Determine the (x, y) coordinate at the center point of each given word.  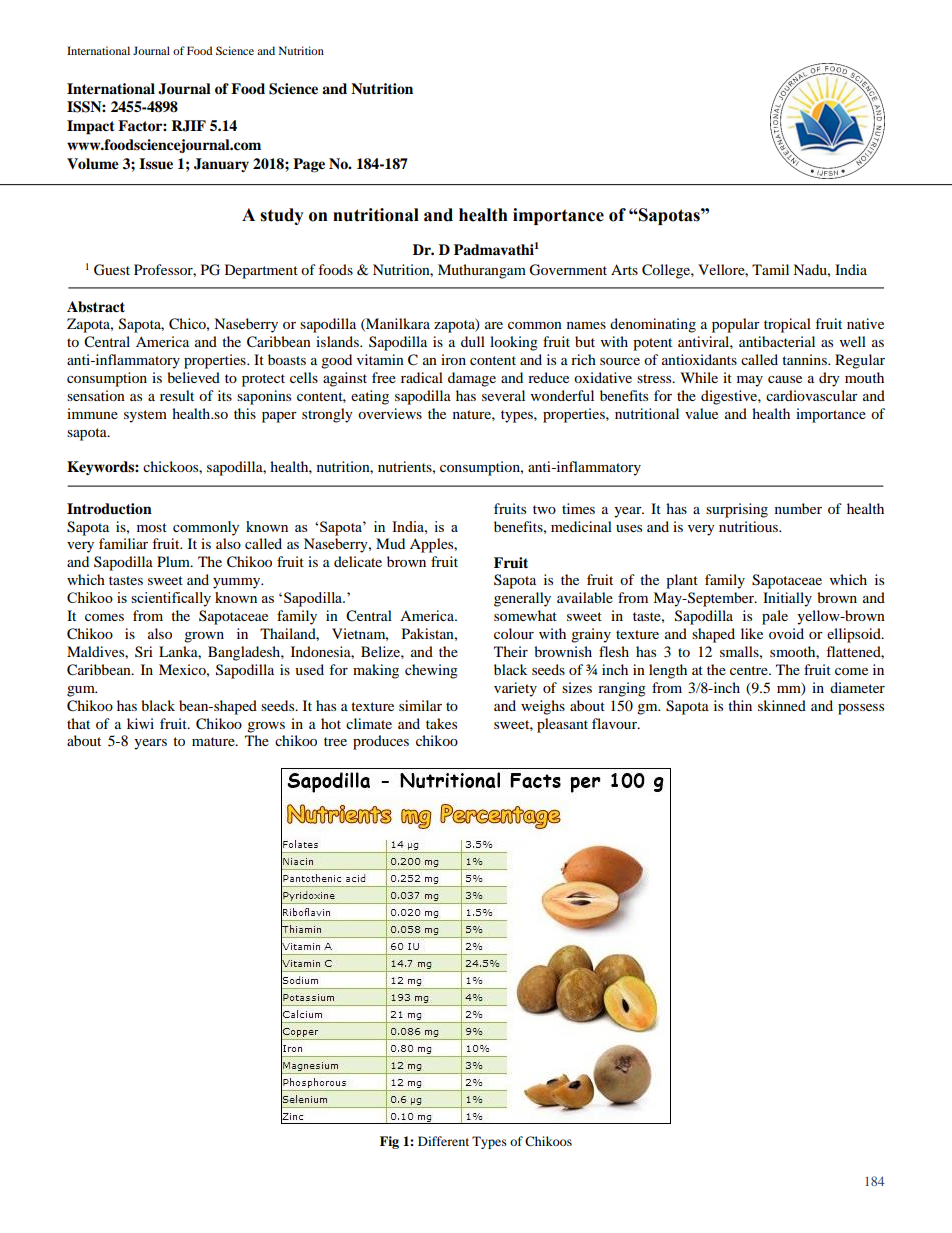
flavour (615, 723)
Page (309, 165)
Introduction (109, 509)
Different (443, 1141)
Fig (389, 1142)
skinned (782, 705)
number (798, 508)
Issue (156, 164)
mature (214, 741)
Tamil (770, 269)
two (544, 509)
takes (441, 723)
